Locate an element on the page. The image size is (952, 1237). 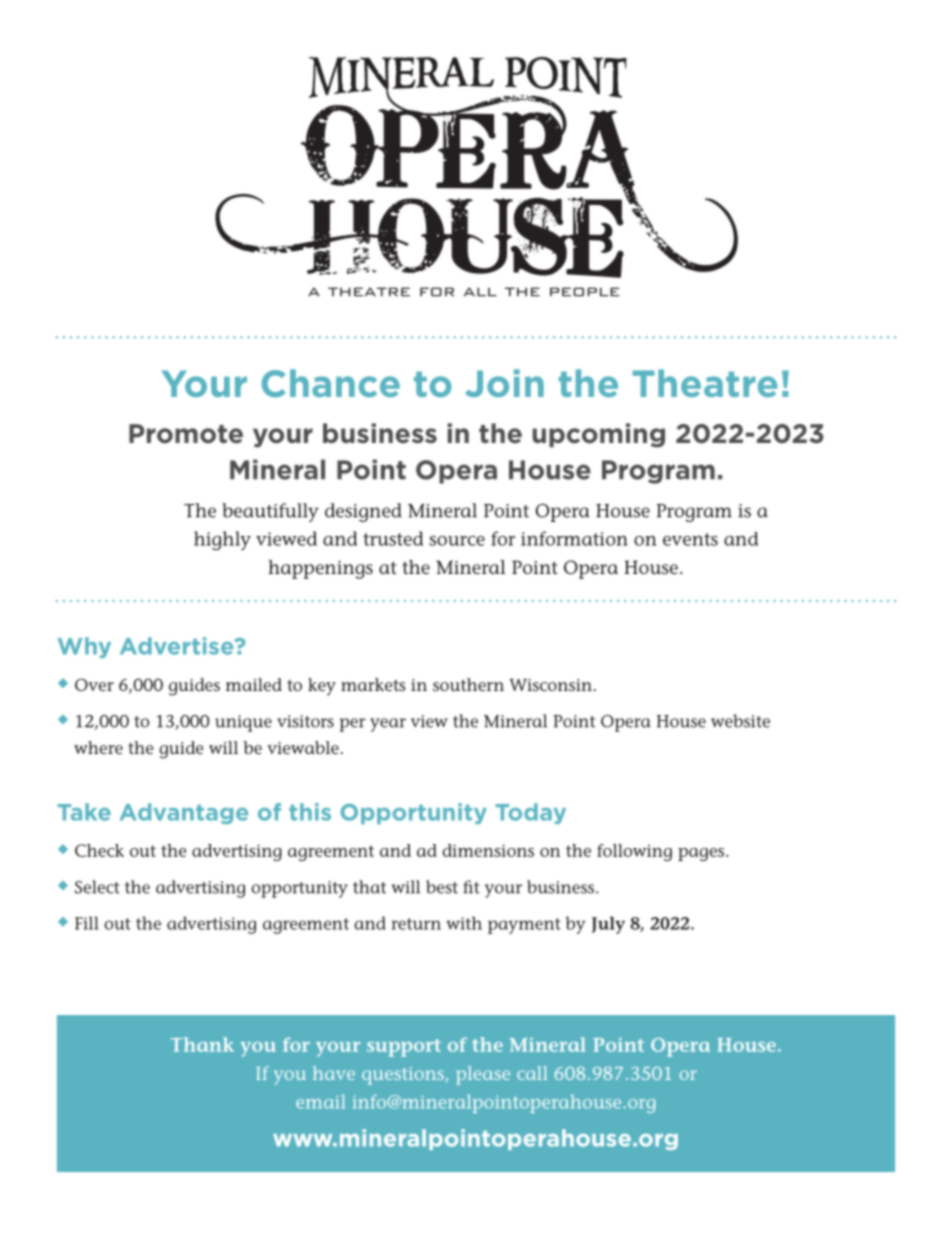
Promote is located at coordinates (186, 434).
